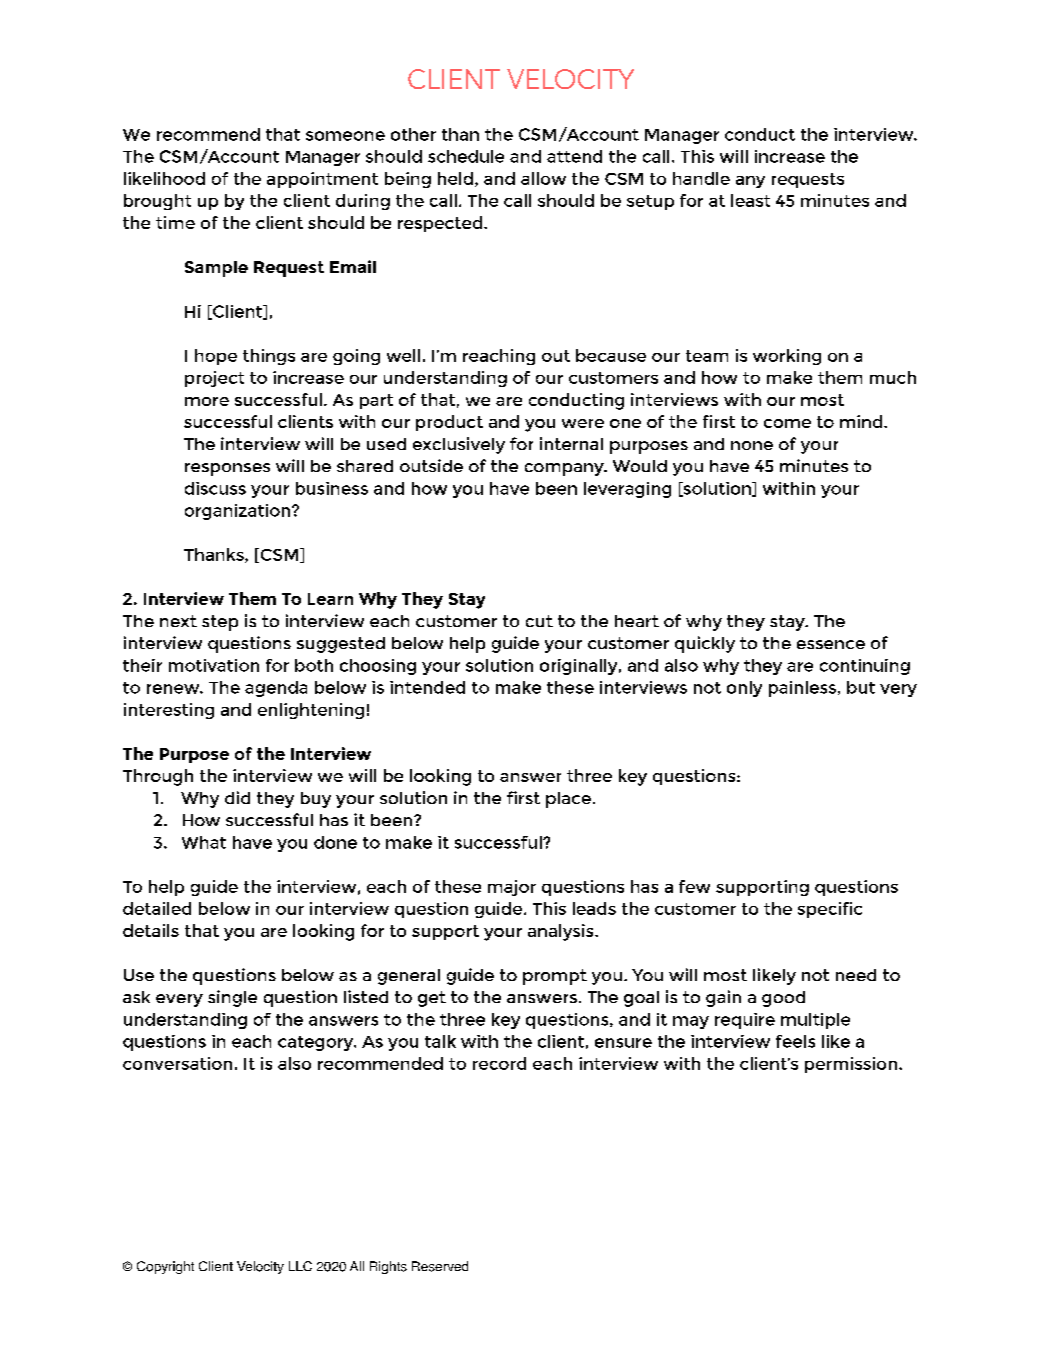 The width and height of the document is (1041, 1348). What do you see at coordinates (512, 888) in the document?
I see `major` at bounding box center [512, 888].
